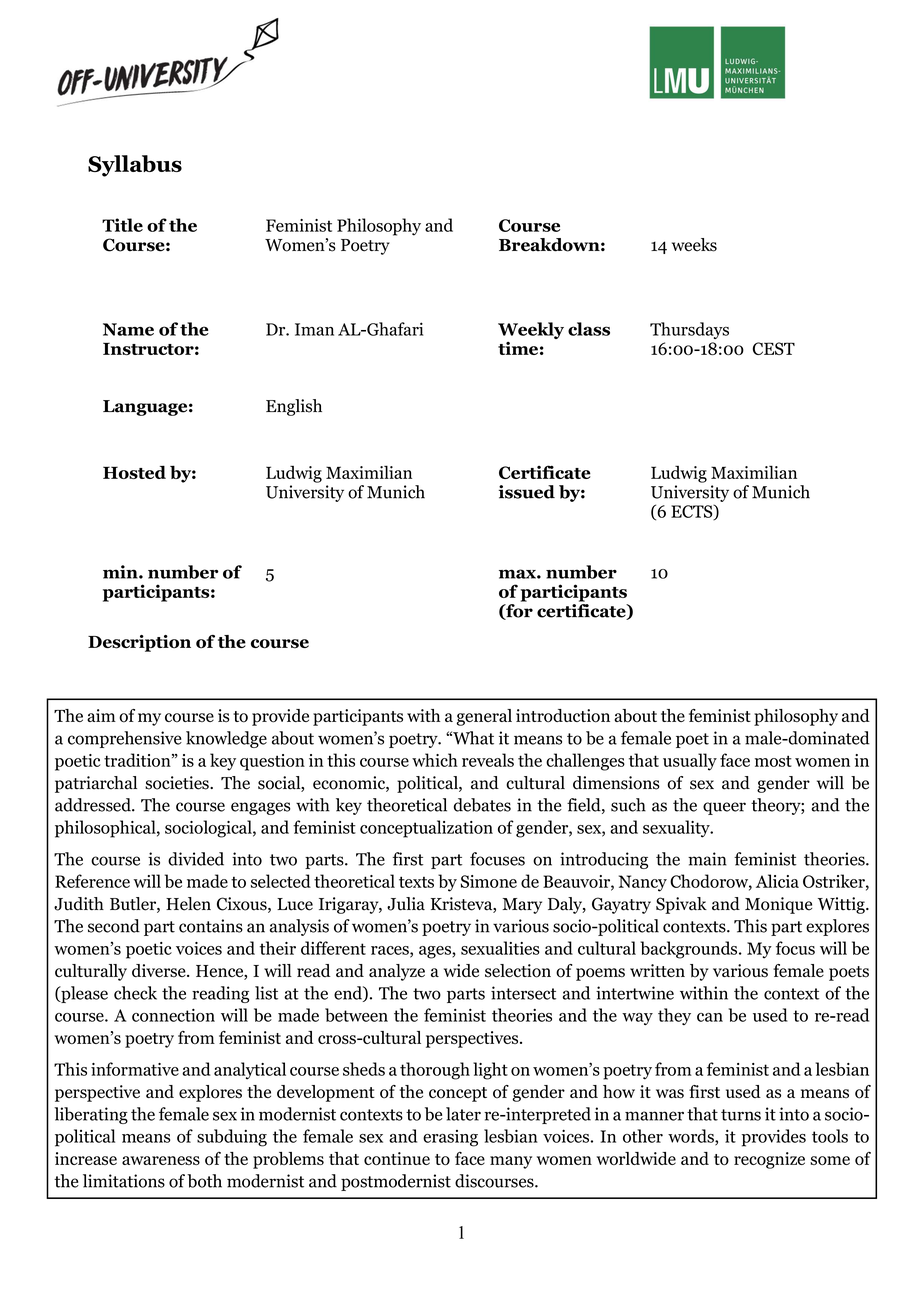 This screenshot has height=1308, width=924. What do you see at coordinates (161, 1160) in the screenshot?
I see `awareness` at bounding box center [161, 1160].
